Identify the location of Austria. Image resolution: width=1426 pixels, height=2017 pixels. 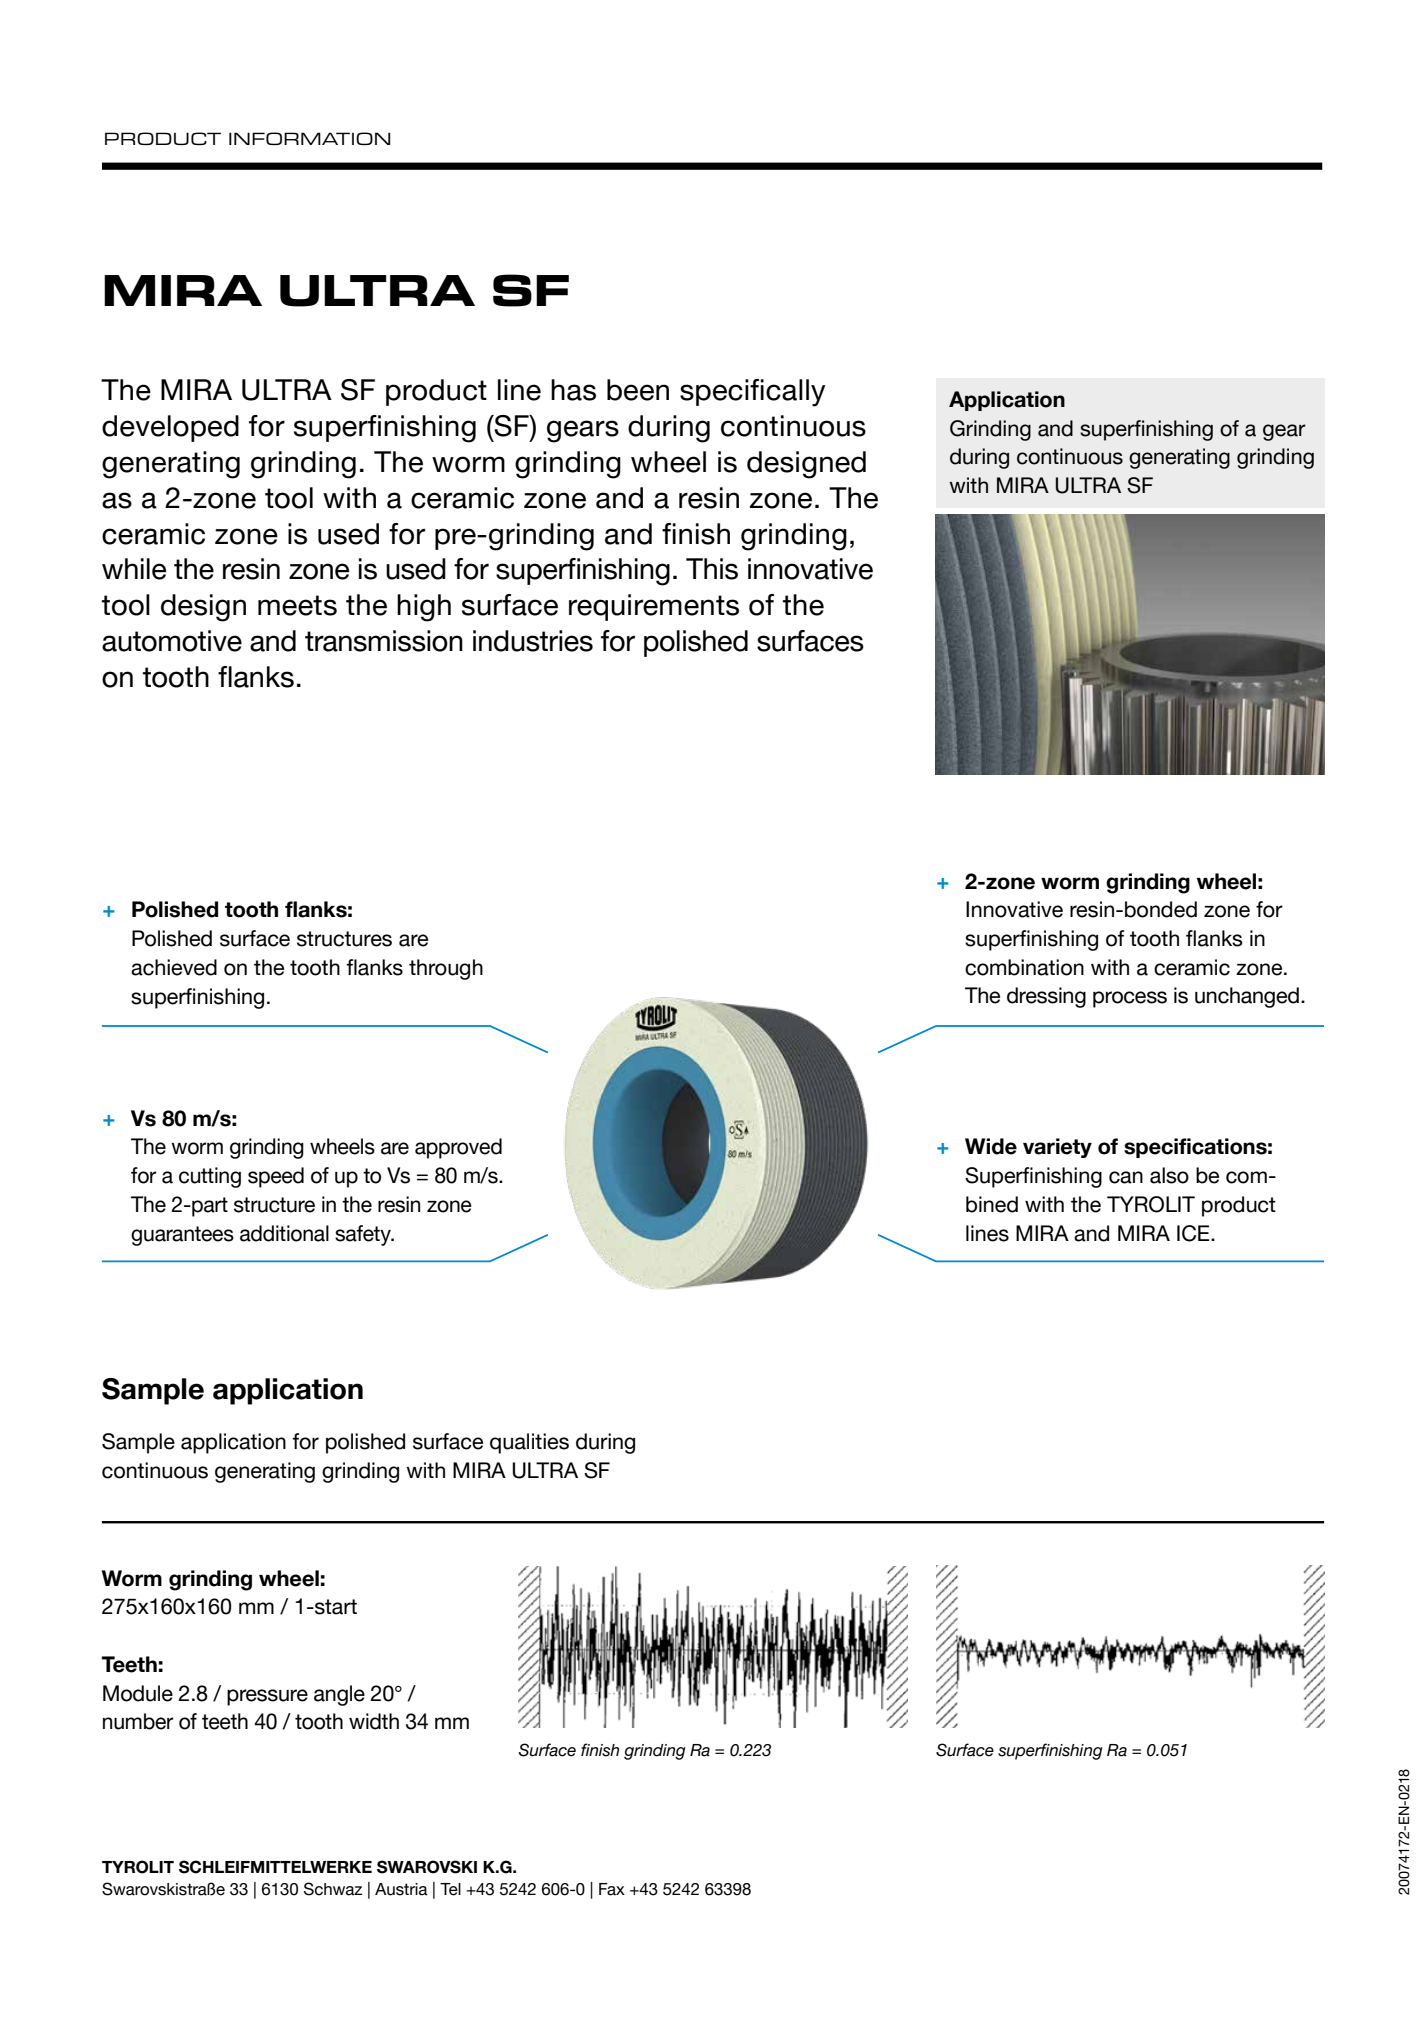
(401, 1889).
